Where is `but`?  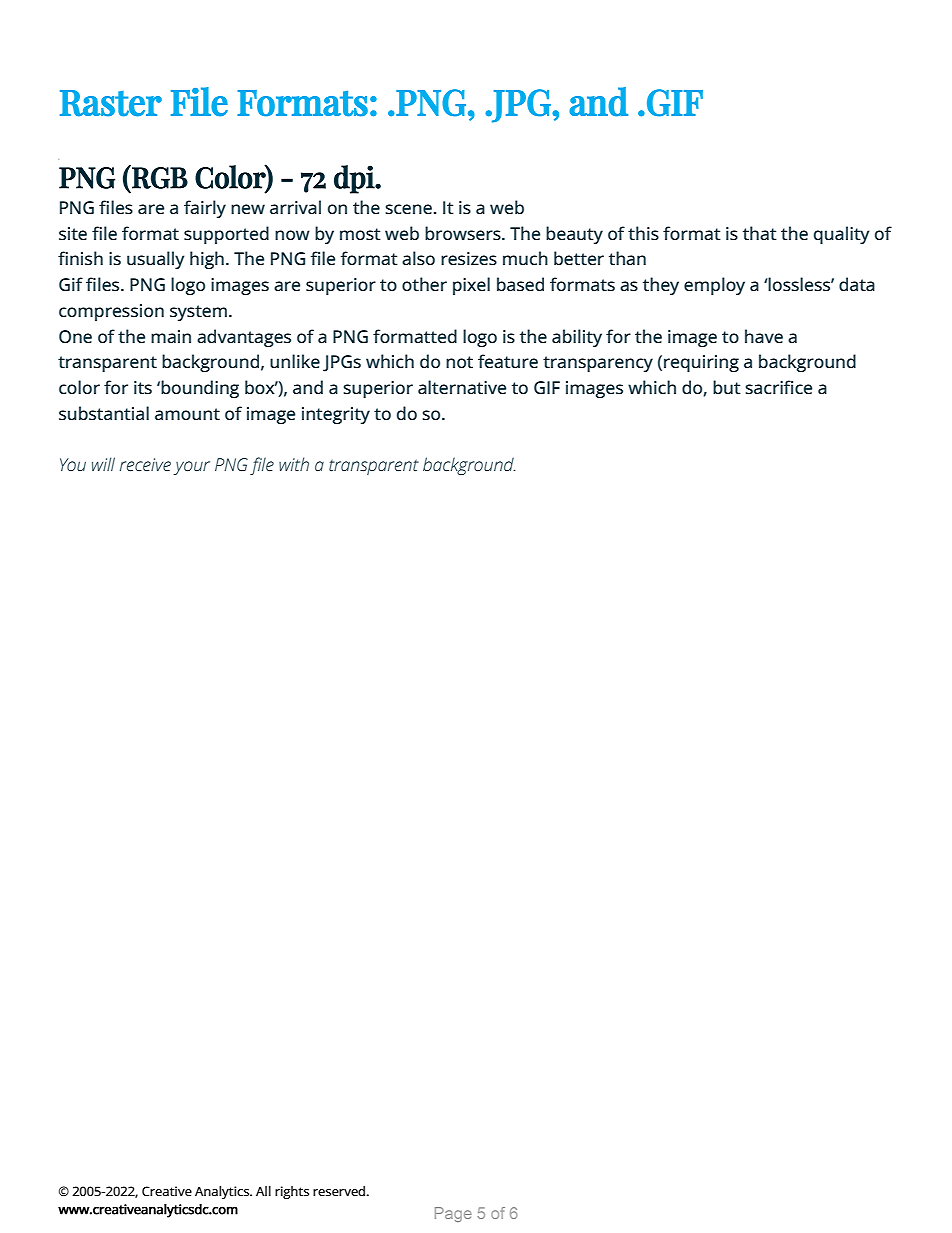
but is located at coordinates (727, 387).
